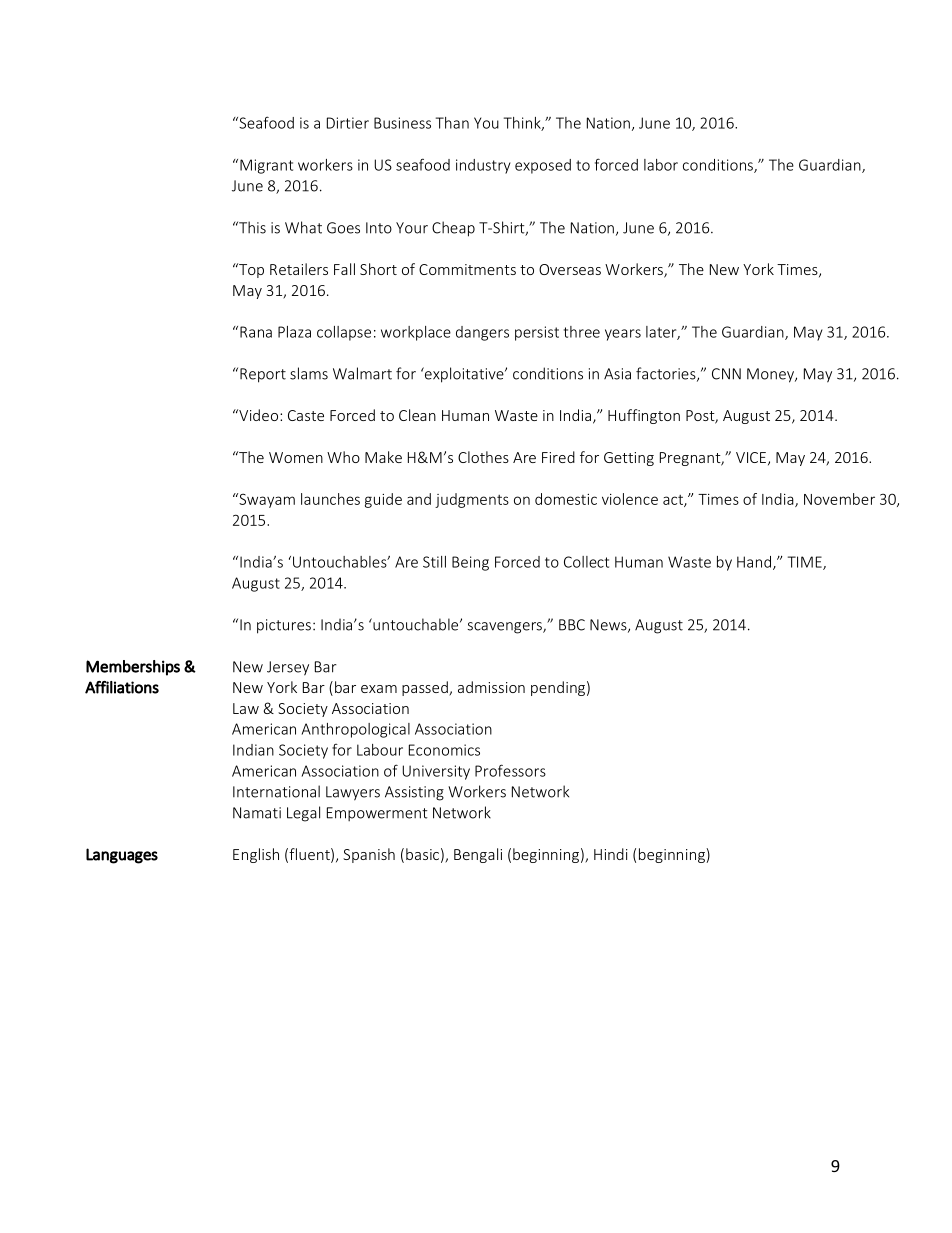  I want to click on Caste, so click(306, 415).
